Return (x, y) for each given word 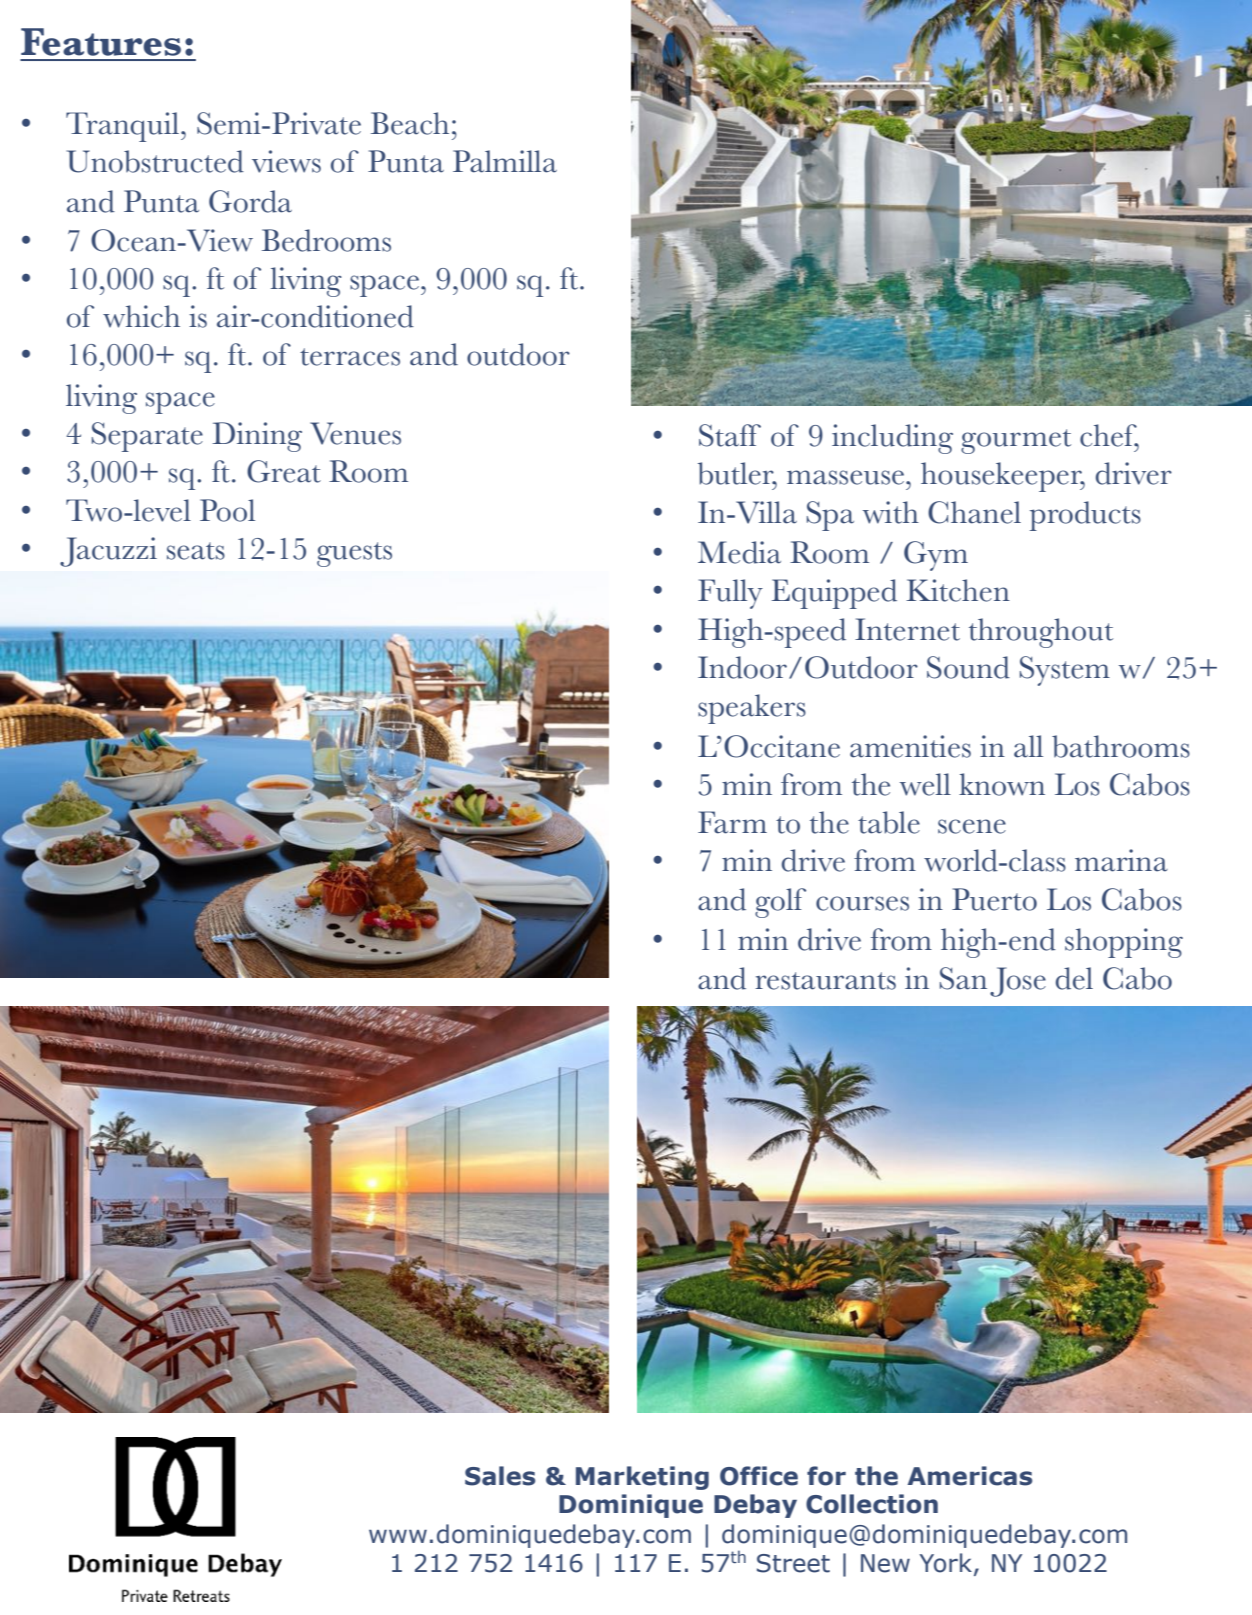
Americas (969, 1476)
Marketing (642, 1478)
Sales (500, 1476)
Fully (730, 594)
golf (780, 903)
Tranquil (124, 127)
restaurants (825, 981)
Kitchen (958, 590)
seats (196, 551)
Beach (410, 123)
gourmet (1016, 441)
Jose (1018, 982)
